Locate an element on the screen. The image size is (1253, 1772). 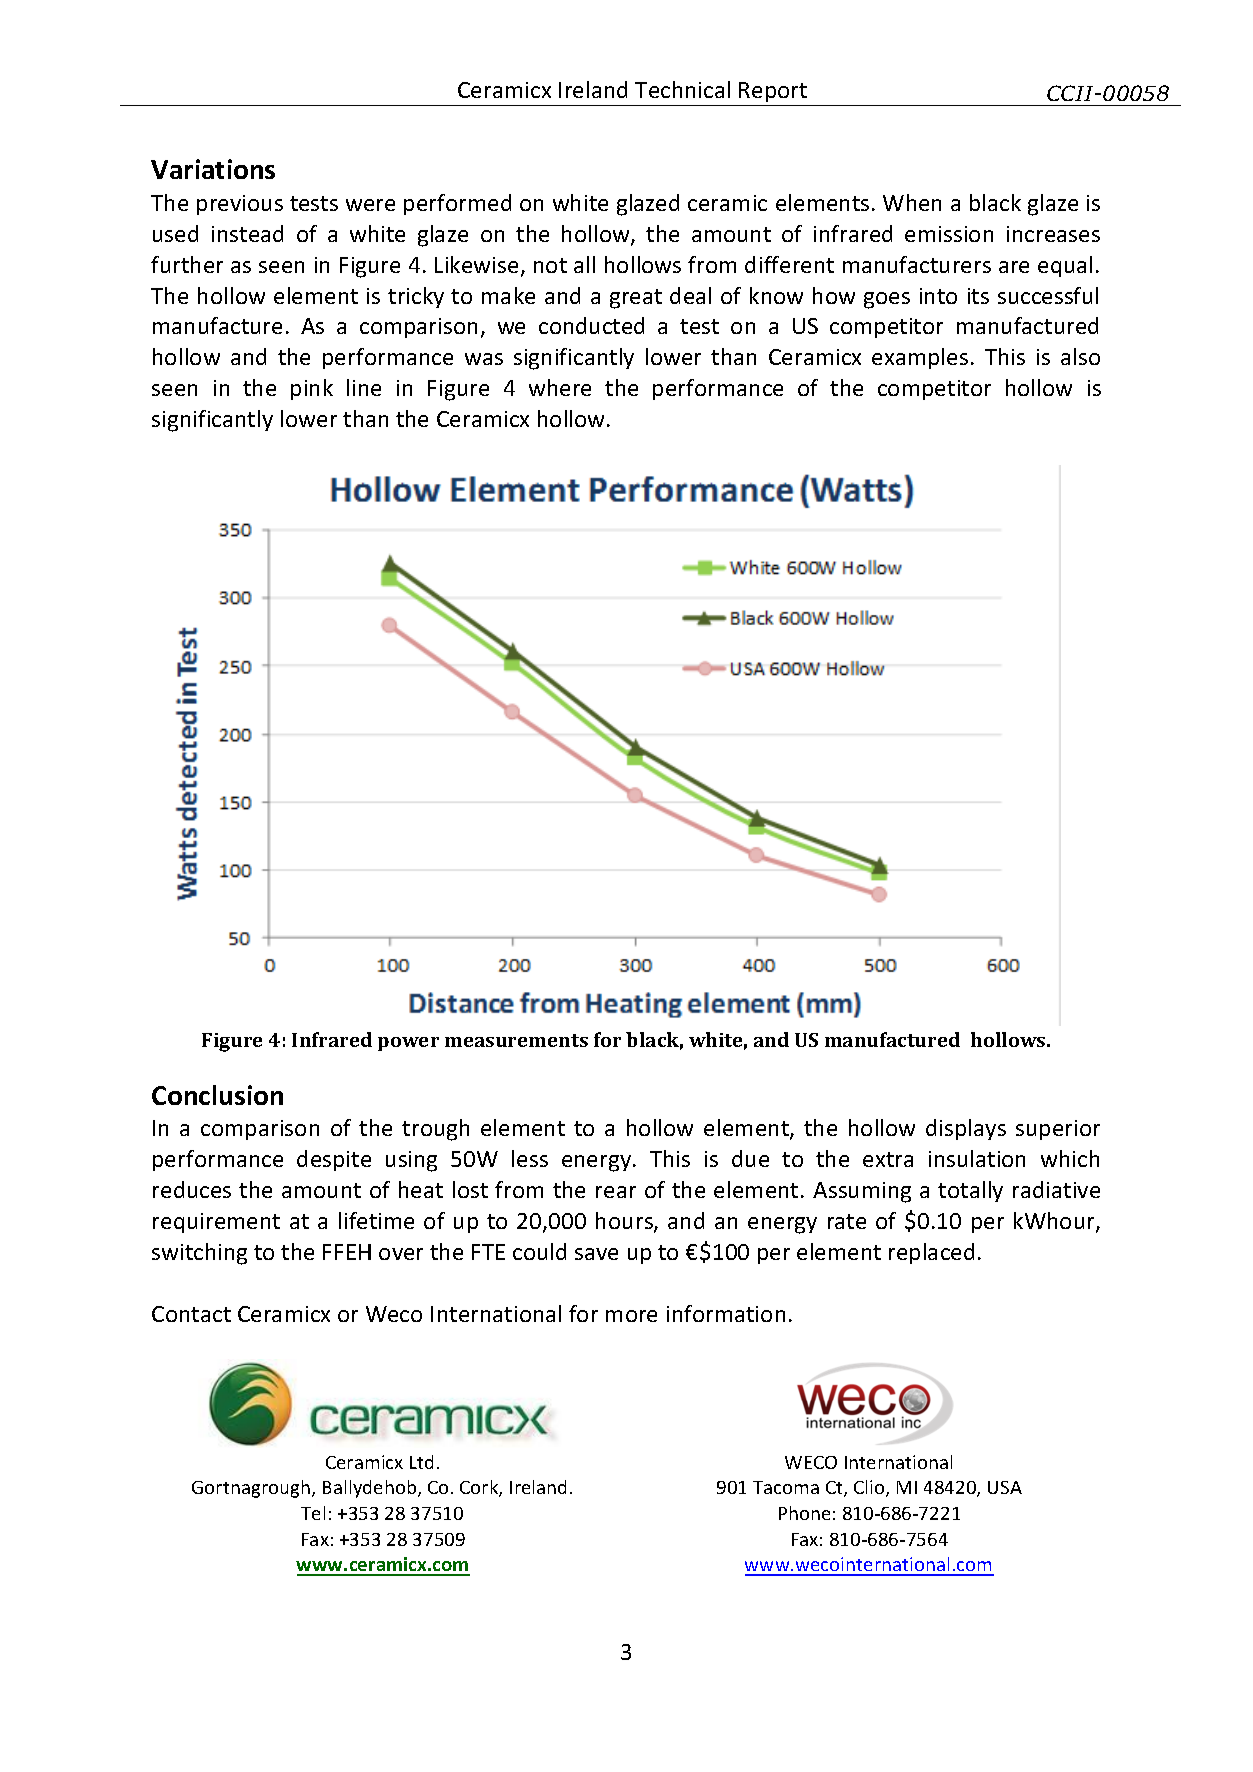
USA is located at coordinates (1005, 1487).
